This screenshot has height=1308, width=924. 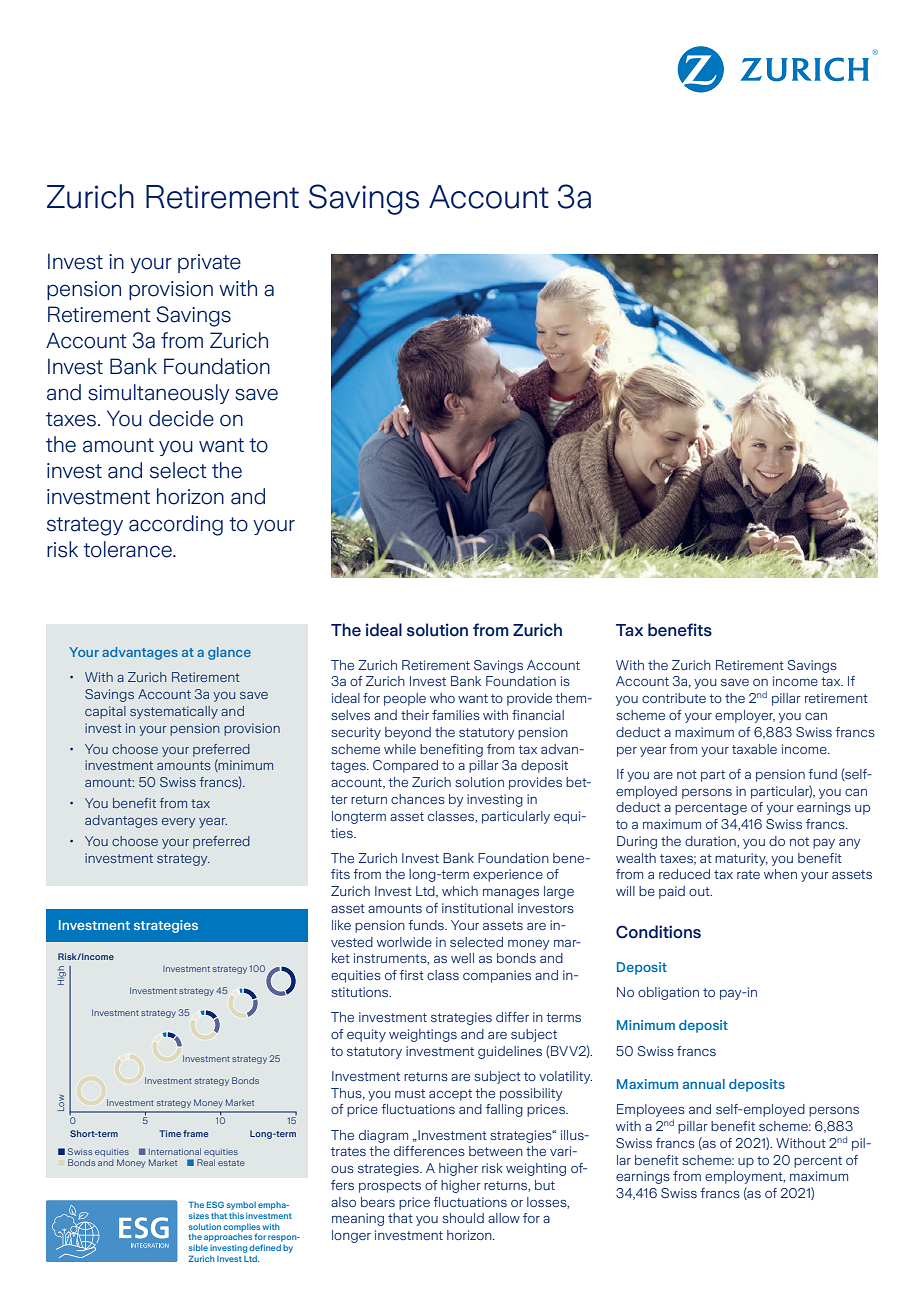 I want to click on ESG, so click(x=215, y=1204).
